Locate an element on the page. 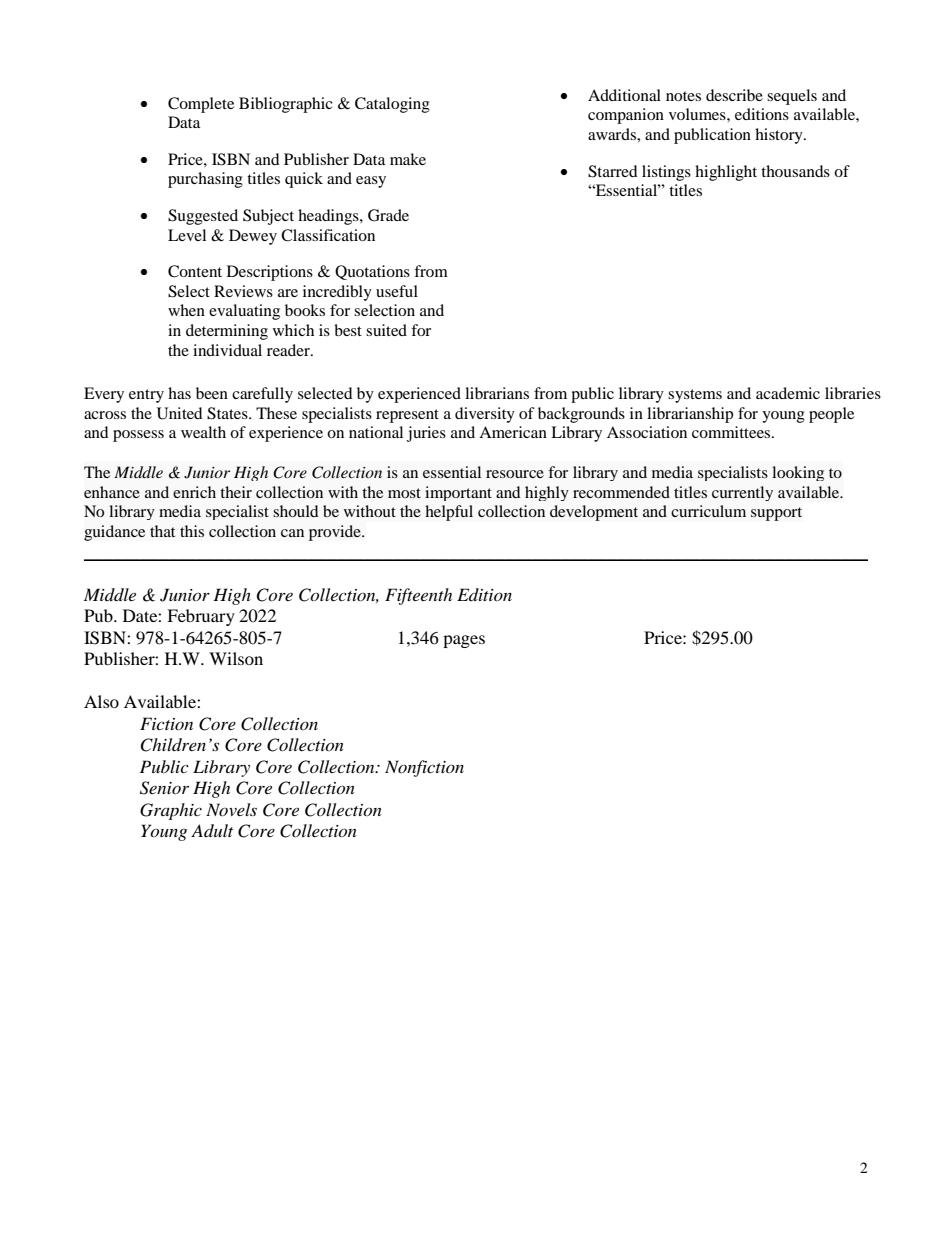 Image resolution: width=952 pixels, height=1233 pixels. individual is located at coordinates (227, 350).
